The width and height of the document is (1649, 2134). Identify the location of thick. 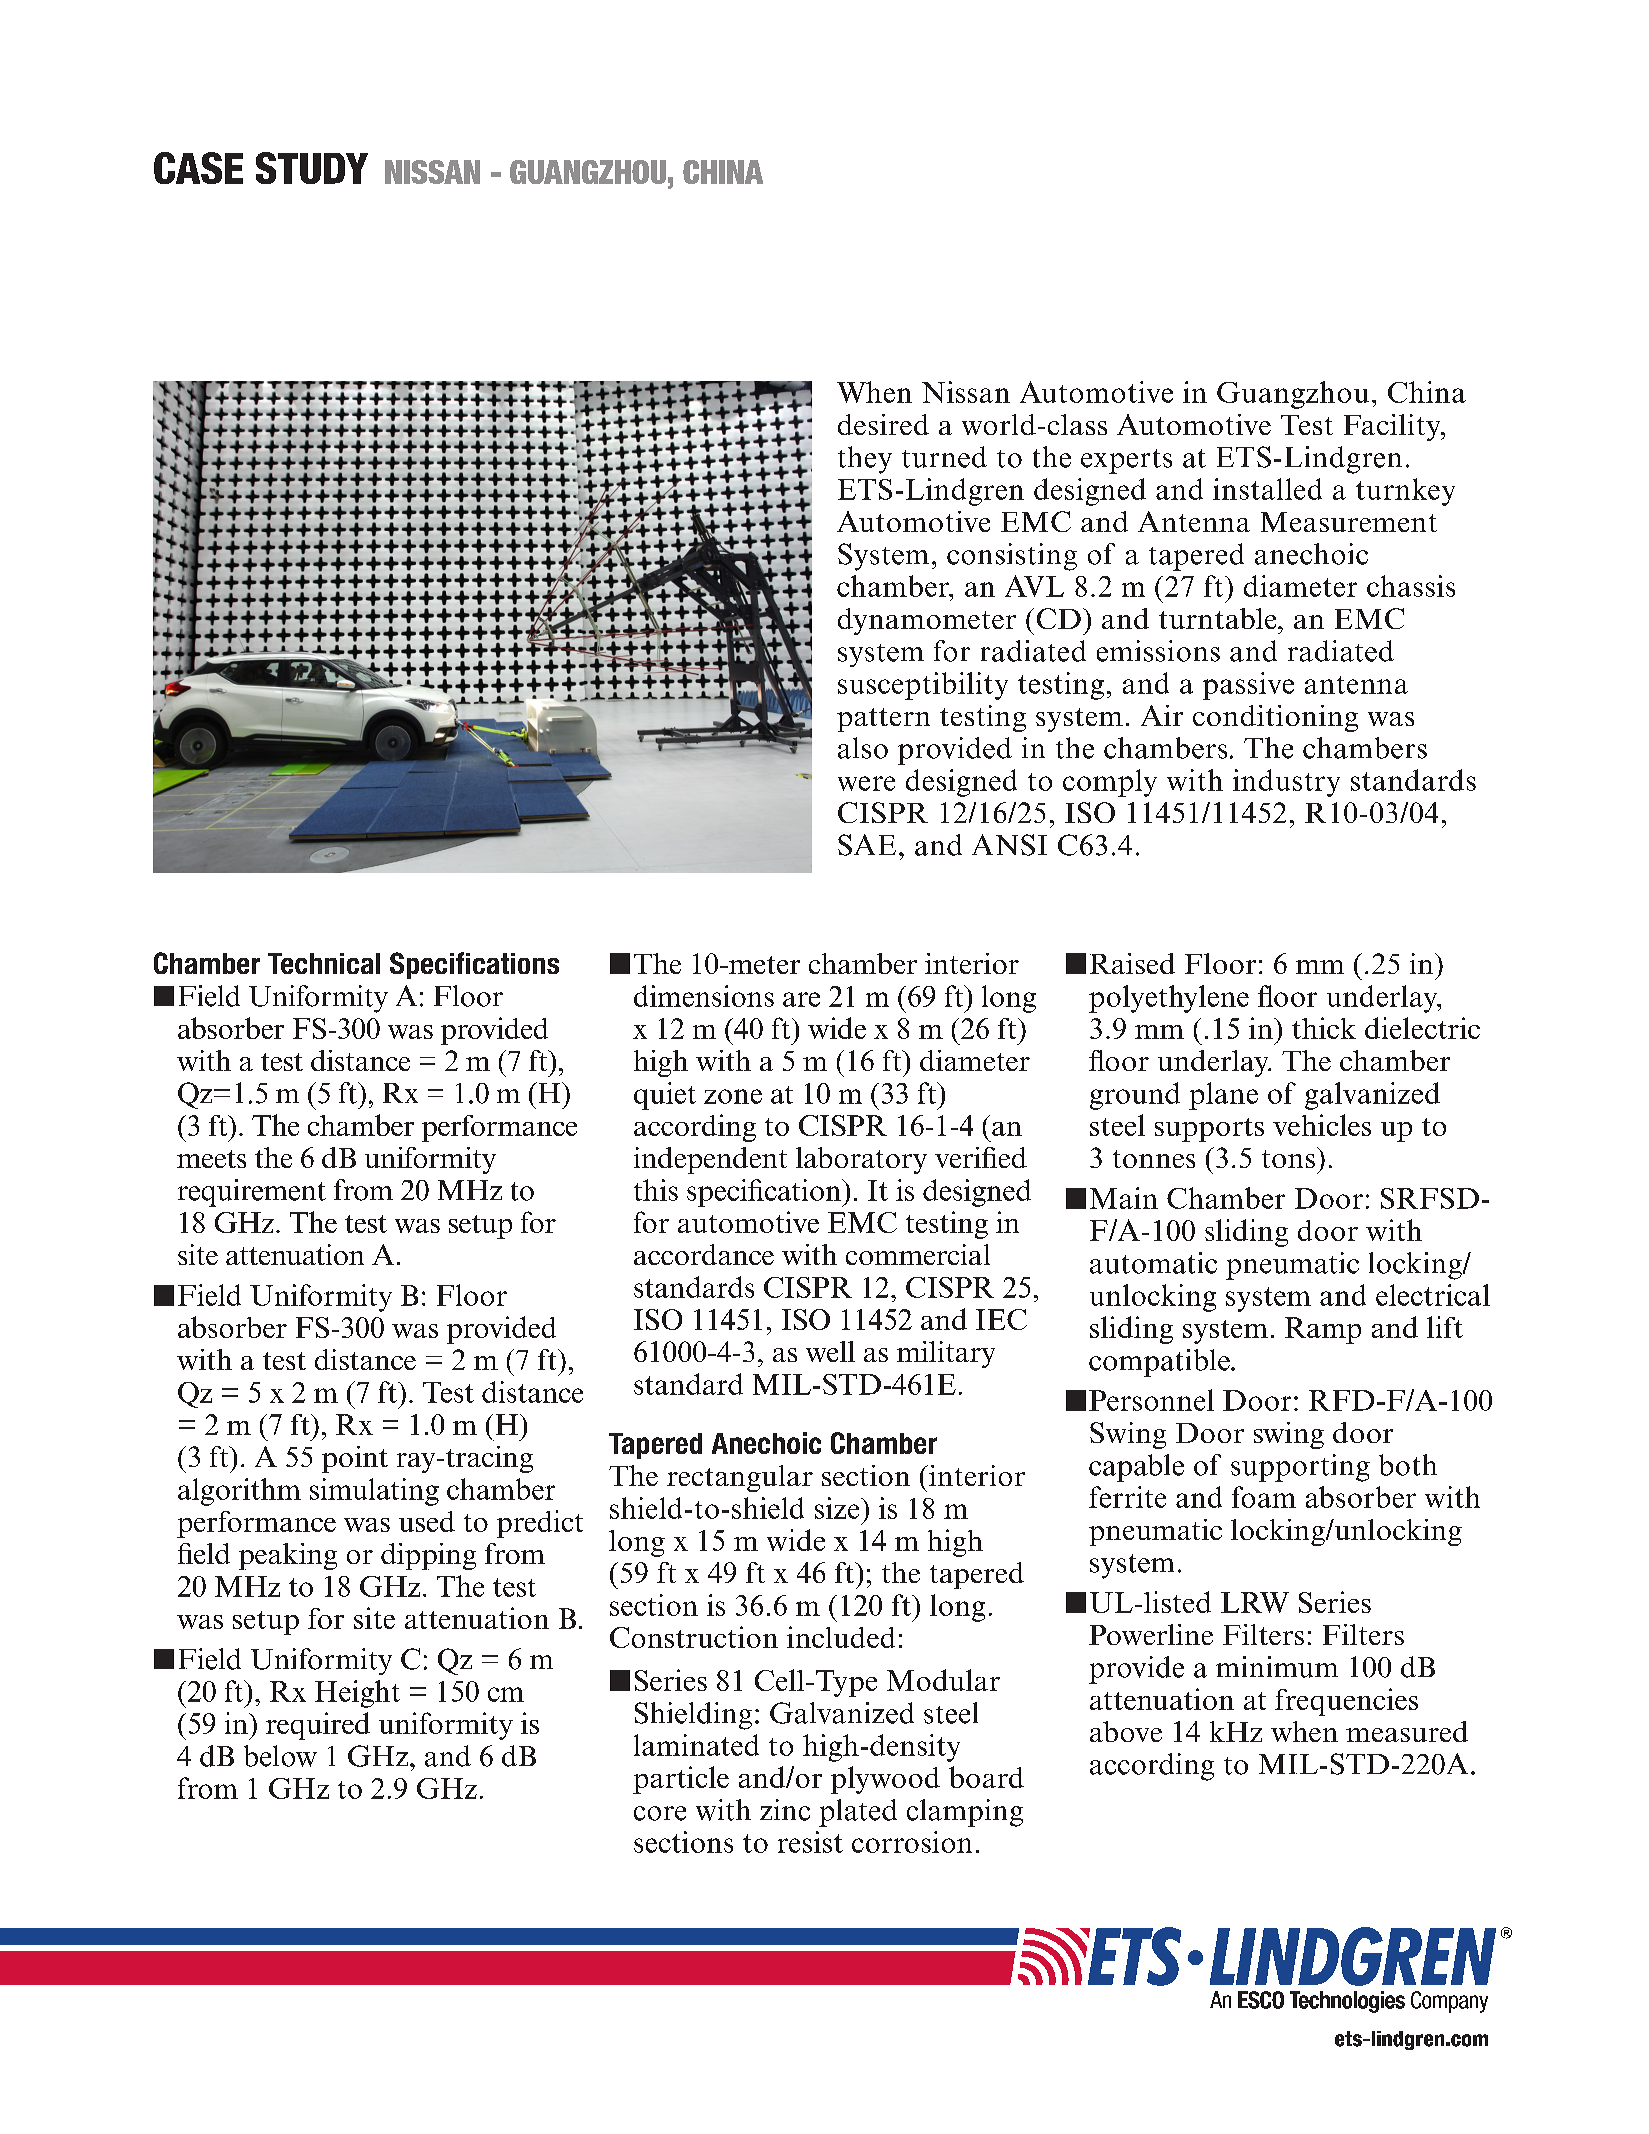
(1324, 1028).
